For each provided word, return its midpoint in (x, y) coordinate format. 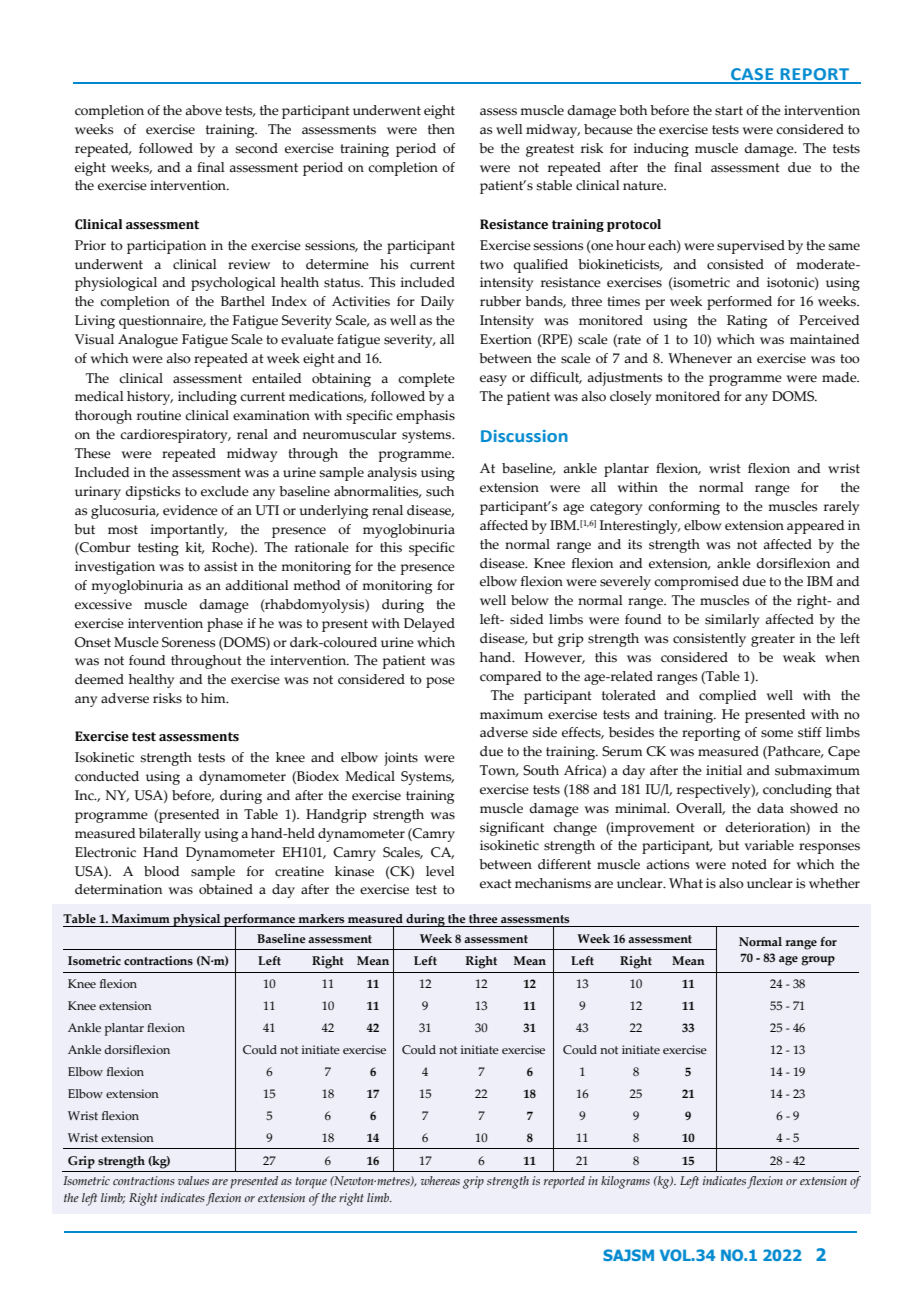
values (193, 1180)
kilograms (625, 1182)
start (729, 111)
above (203, 110)
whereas (440, 1180)
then (441, 129)
